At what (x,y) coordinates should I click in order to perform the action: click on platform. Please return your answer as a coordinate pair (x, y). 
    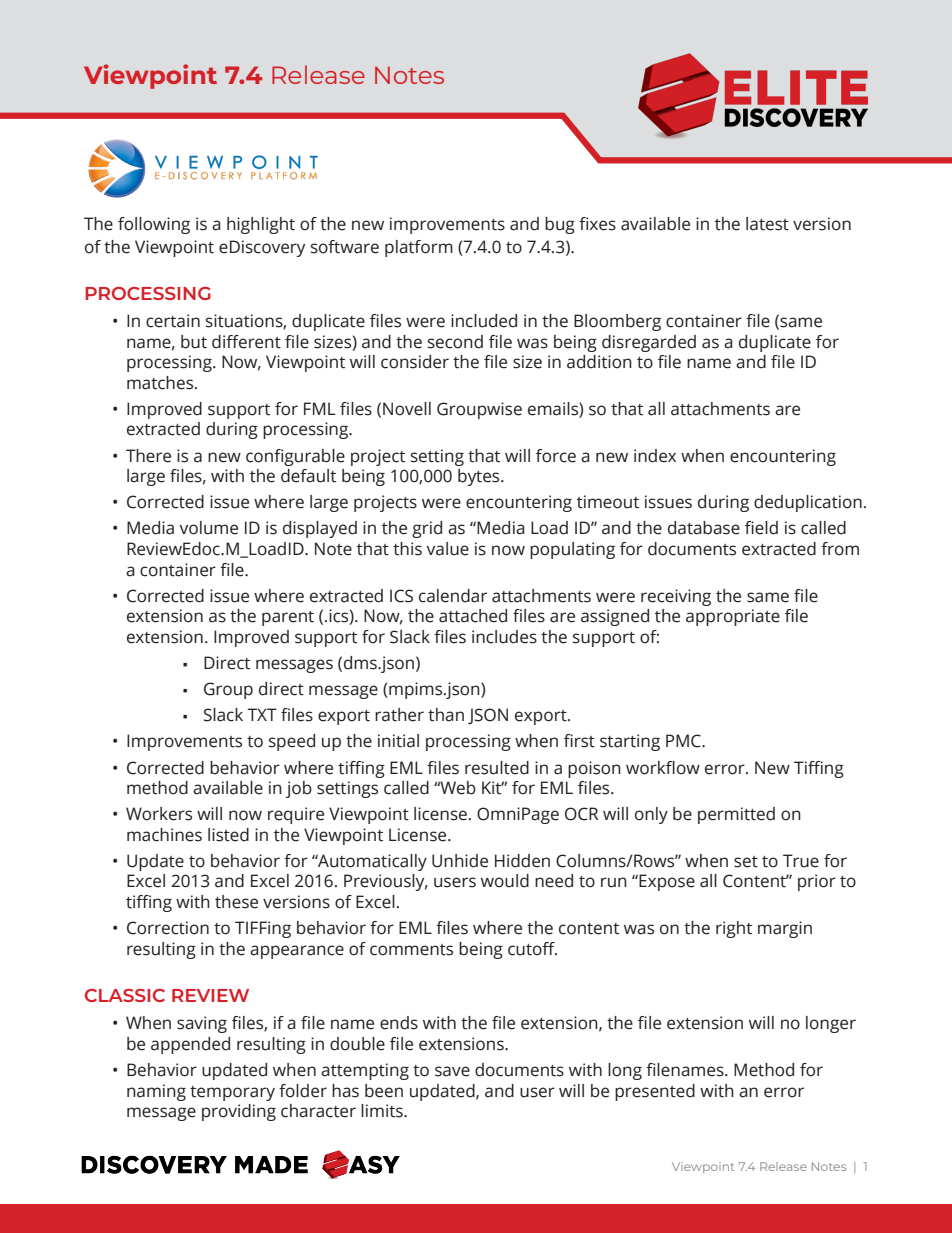
    Looking at the image, I should click on (419, 248).
